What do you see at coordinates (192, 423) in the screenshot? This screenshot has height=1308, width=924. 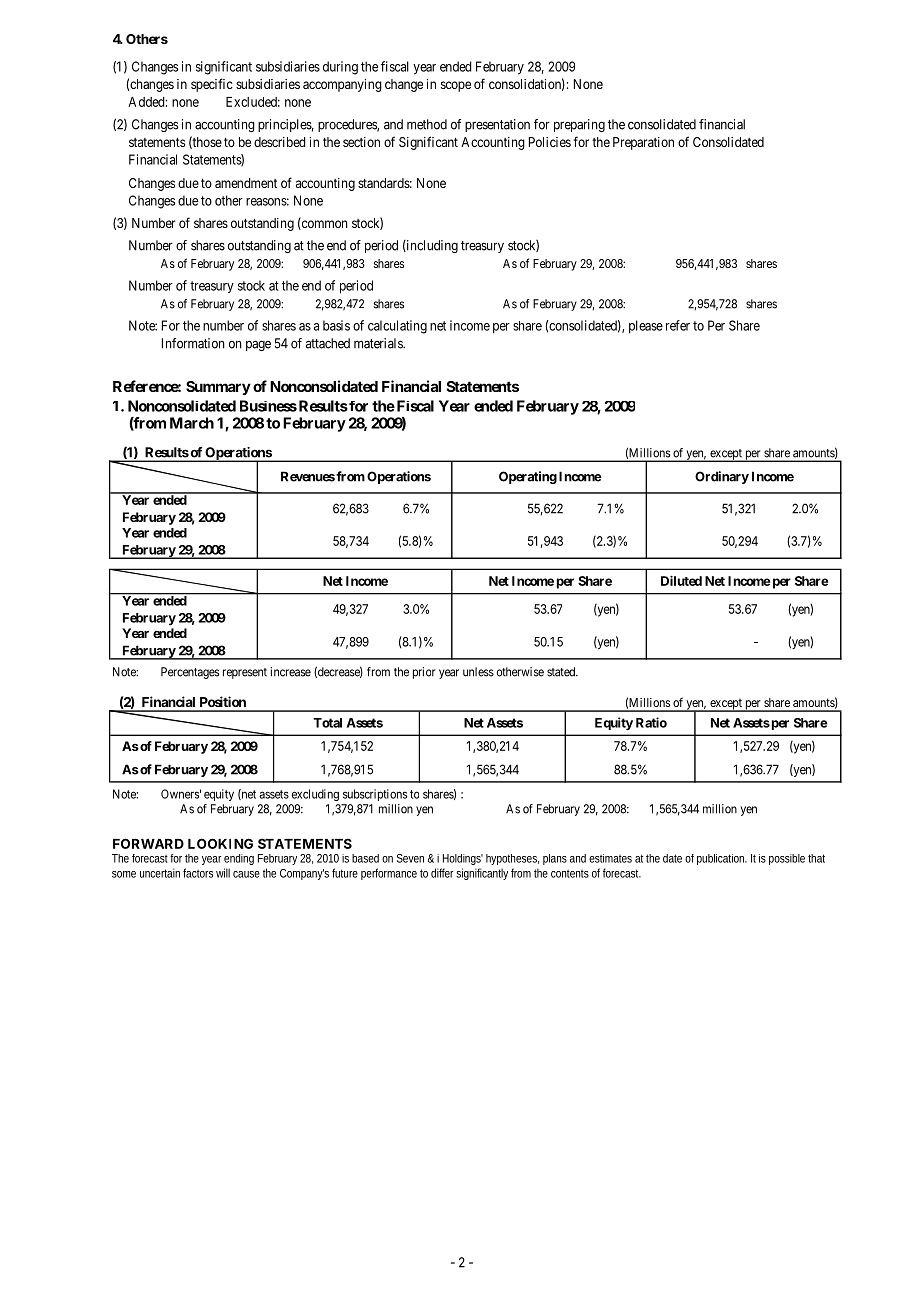 I see `March` at bounding box center [192, 423].
